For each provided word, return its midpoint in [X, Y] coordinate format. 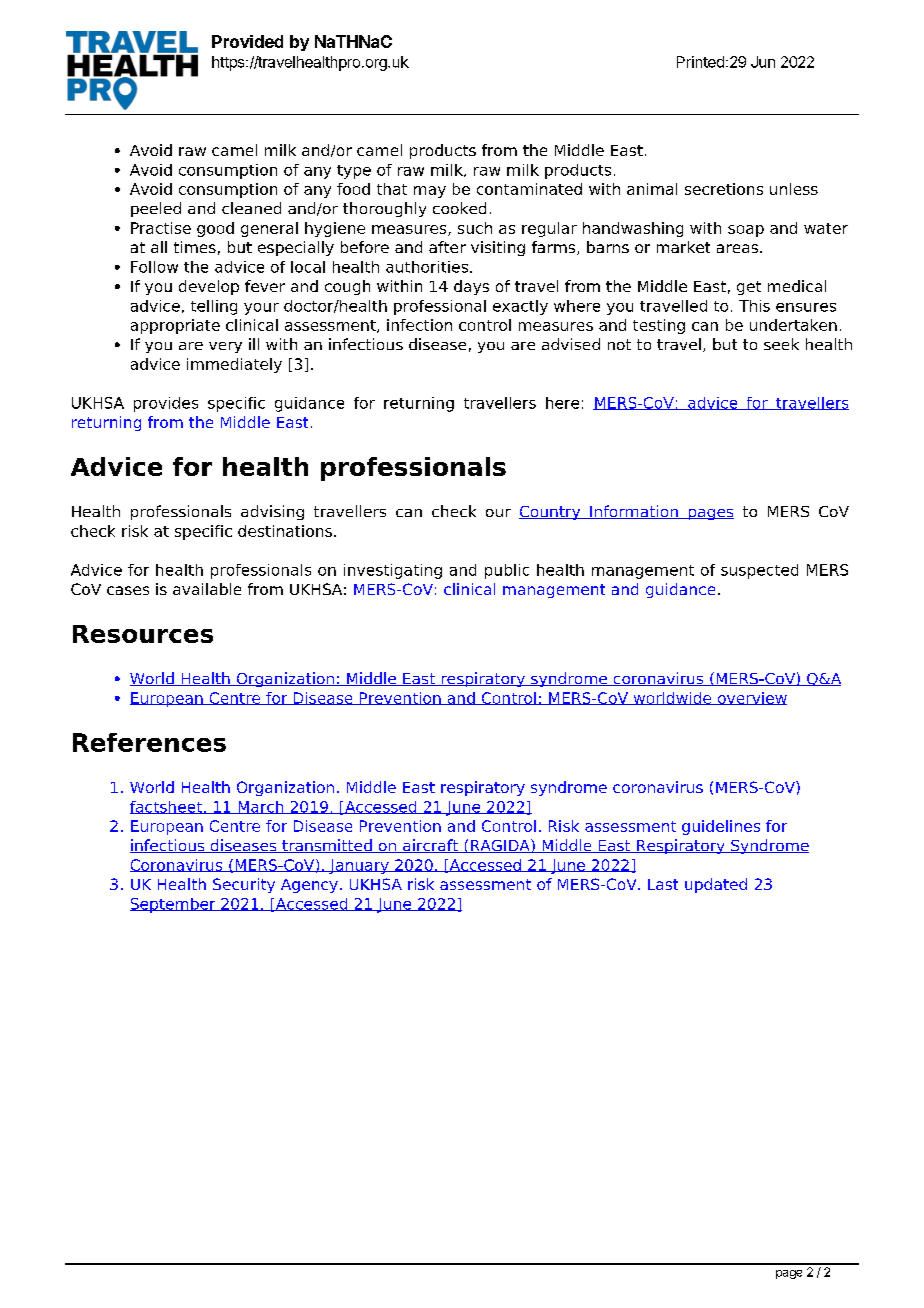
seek [781, 344]
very [225, 347]
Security [244, 885]
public [507, 571]
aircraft [430, 846]
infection [419, 325]
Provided [247, 41]
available [207, 589]
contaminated [529, 189]
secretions [724, 189]
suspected [759, 571]
